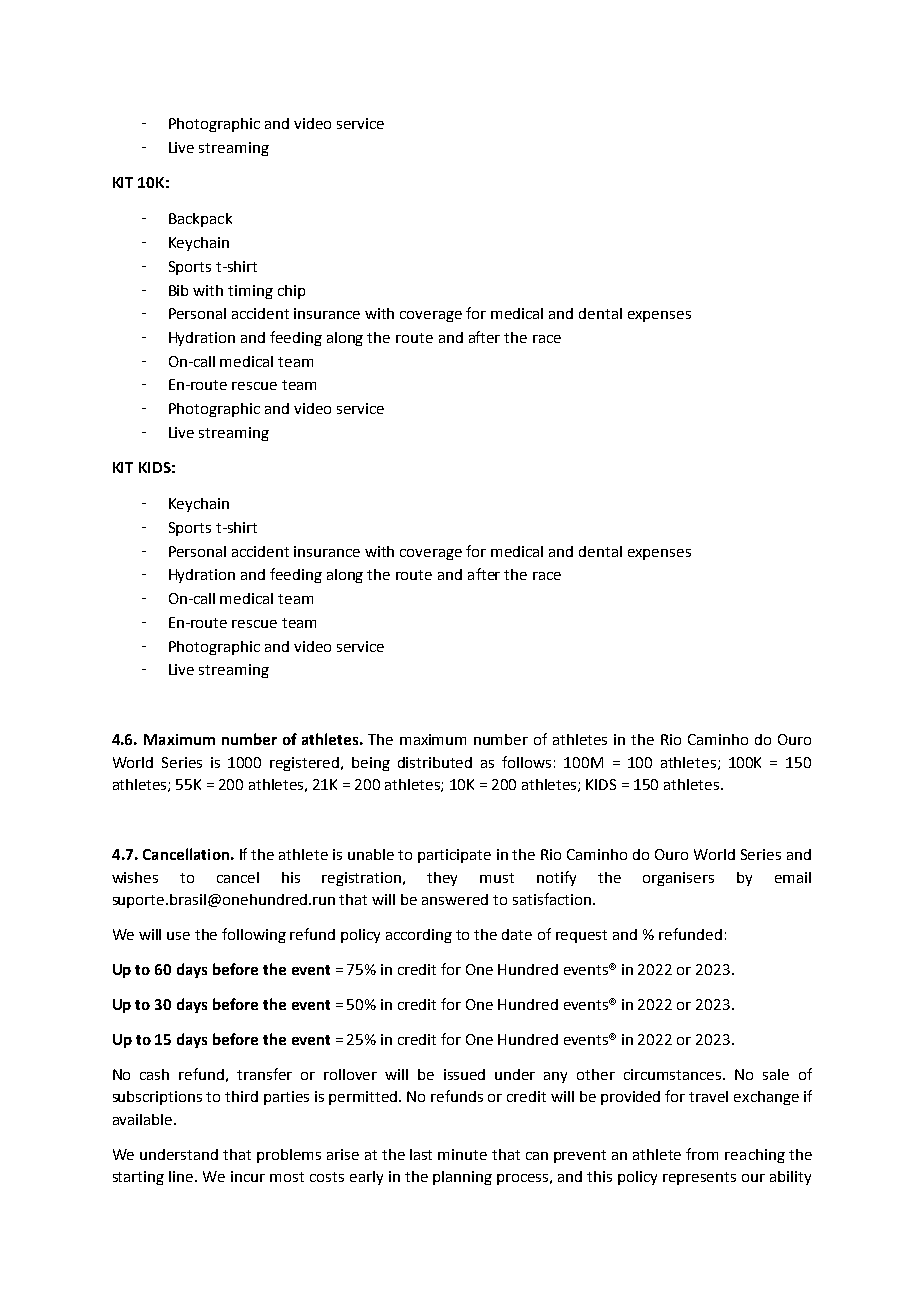  What do you see at coordinates (435, 762) in the screenshot?
I see `distributed` at bounding box center [435, 762].
